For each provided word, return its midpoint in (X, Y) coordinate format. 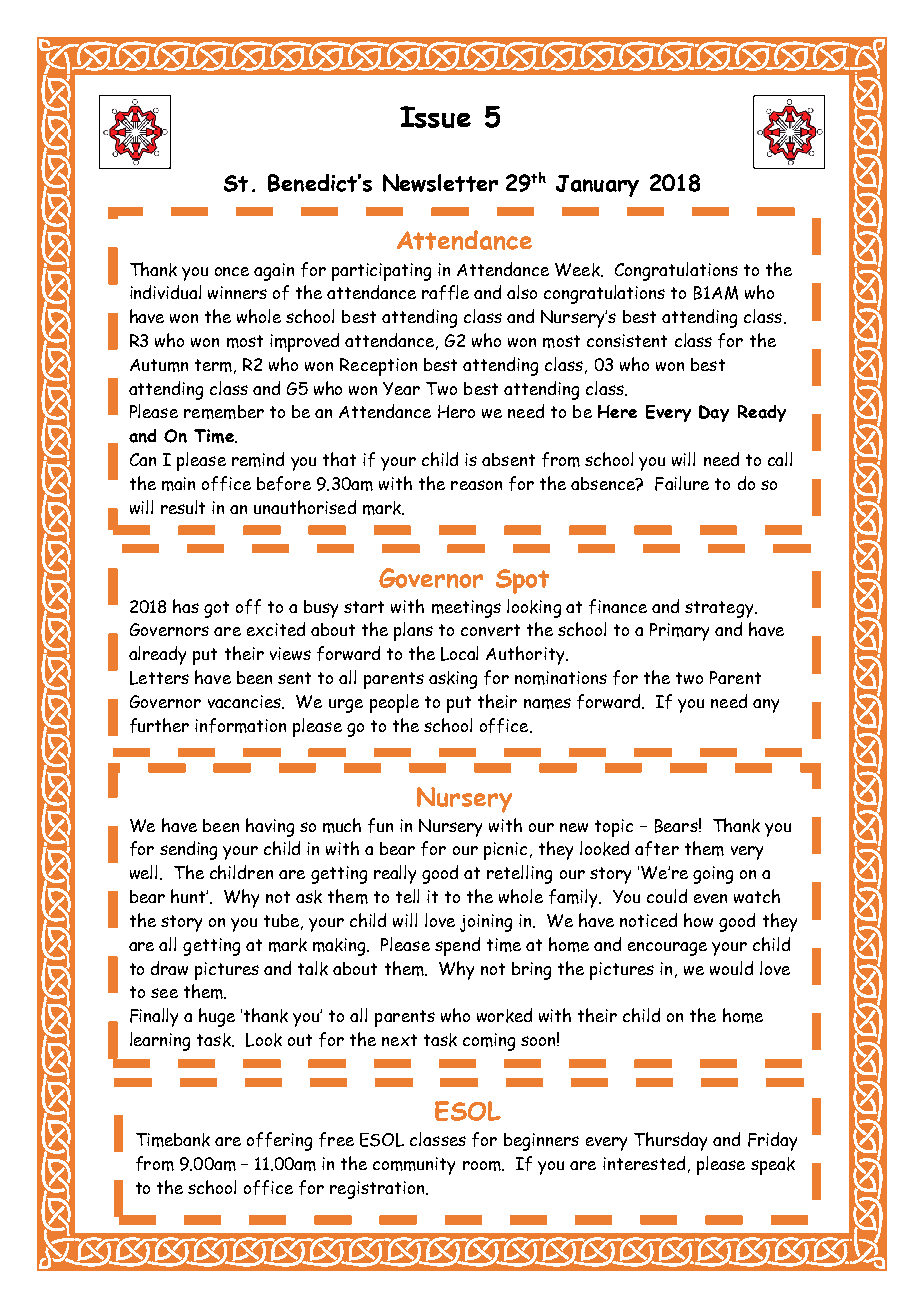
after (657, 848)
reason (476, 485)
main (178, 484)
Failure (682, 483)
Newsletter (440, 183)
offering (279, 1141)
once (232, 271)
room (483, 1166)
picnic (505, 851)
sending (188, 850)
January (597, 186)
